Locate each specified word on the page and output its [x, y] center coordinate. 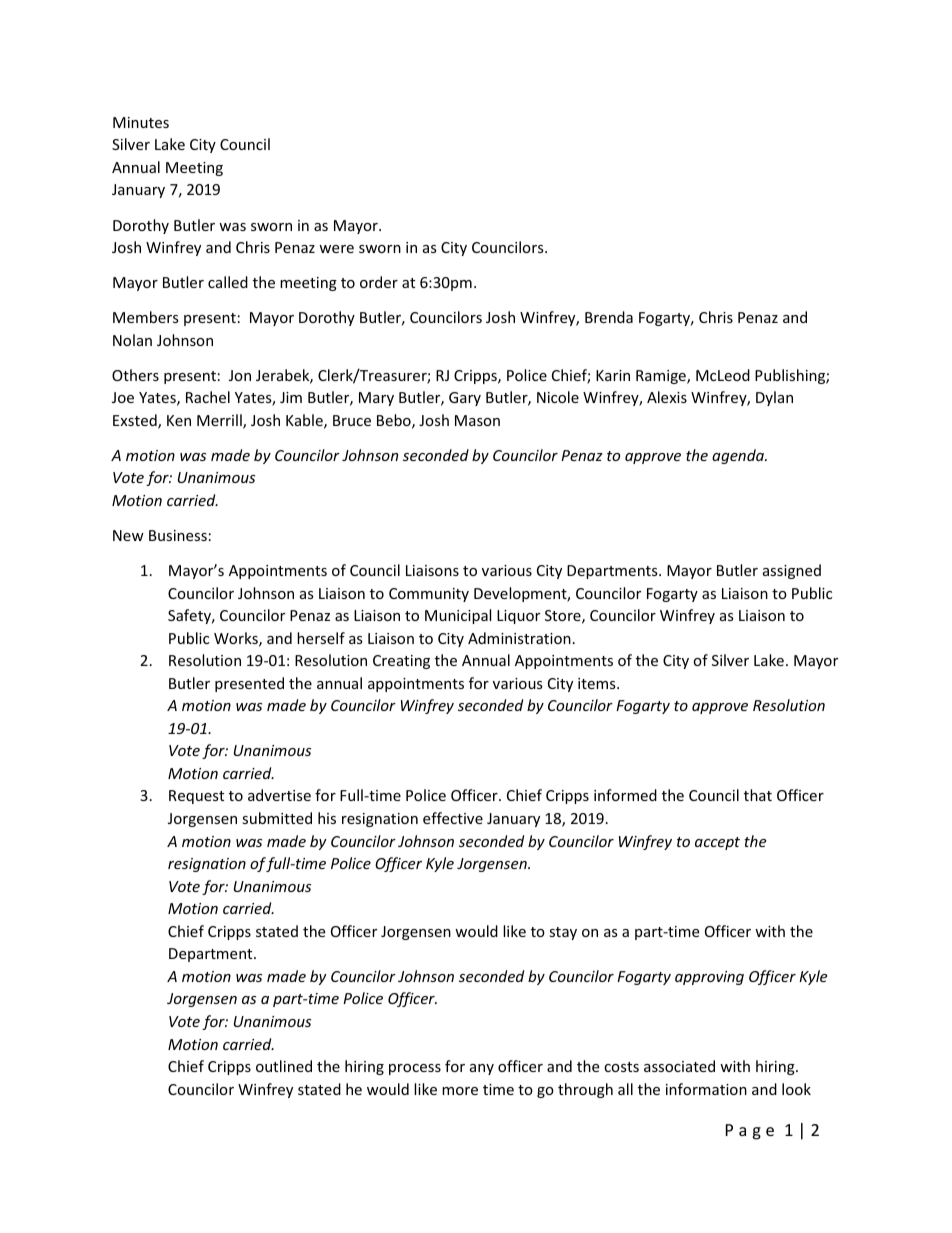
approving [709, 978]
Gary [465, 399]
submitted [277, 818]
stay [563, 933]
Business [178, 535]
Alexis [667, 397]
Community [429, 595]
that [758, 795]
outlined [284, 1066]
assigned [792, 571]
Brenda [609, 317]
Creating [401, 662]
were [336, 249]
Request [196, 797]
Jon [240, 375]
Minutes [141, 122]
